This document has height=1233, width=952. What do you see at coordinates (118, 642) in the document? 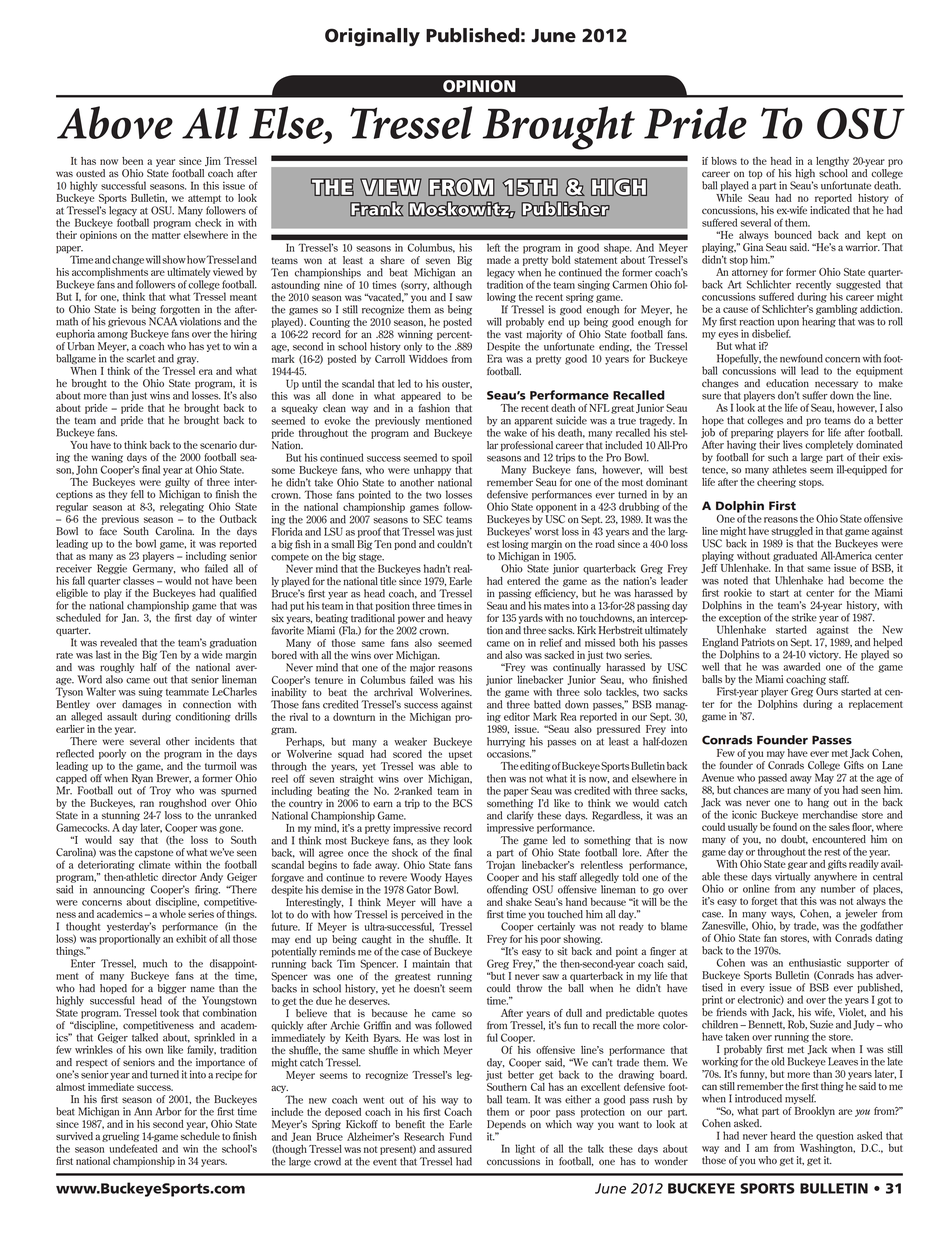
I see `revealed` at bounding box center [118, 642].
